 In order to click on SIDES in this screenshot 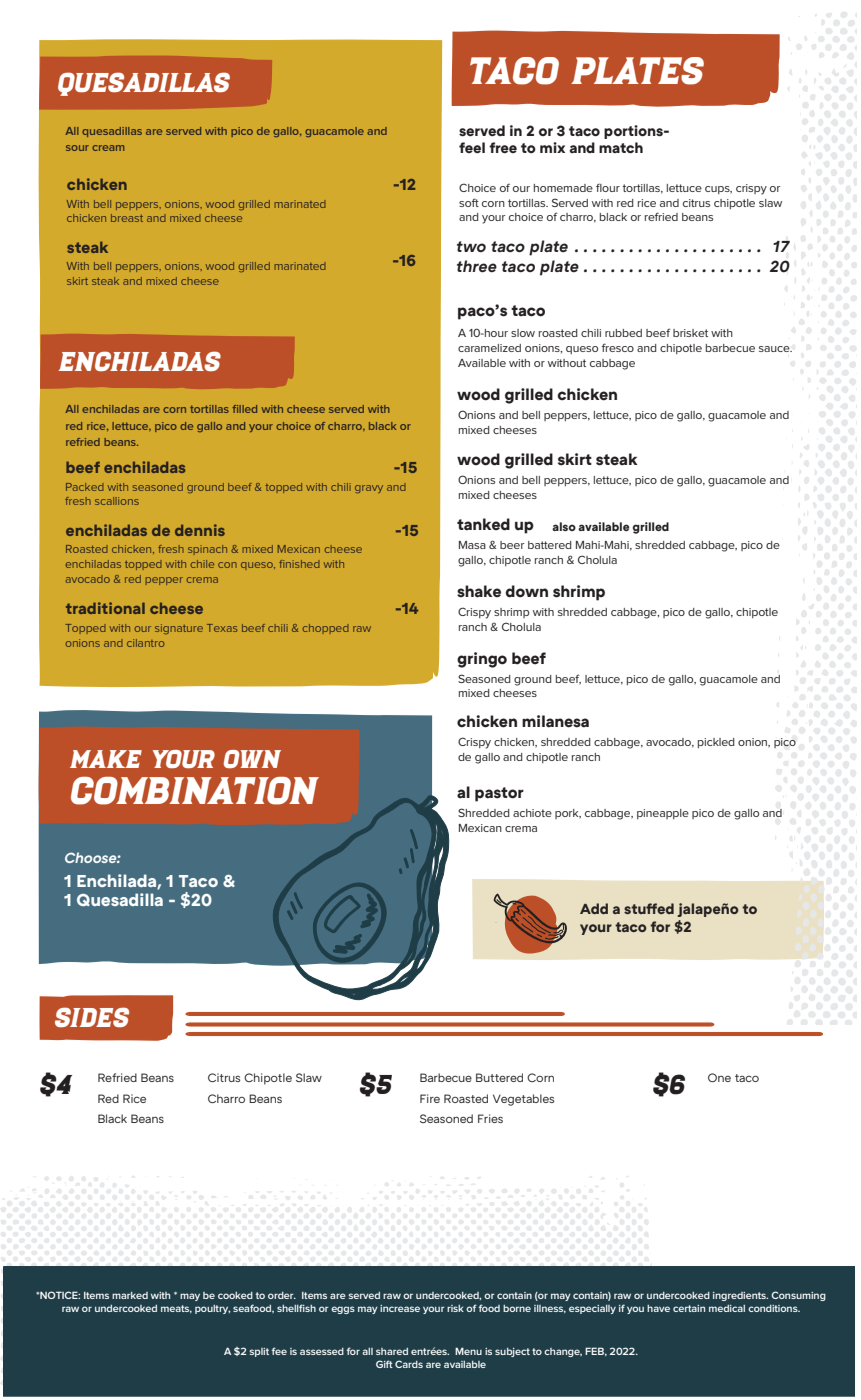, I will do `click(92, 1017)`.
